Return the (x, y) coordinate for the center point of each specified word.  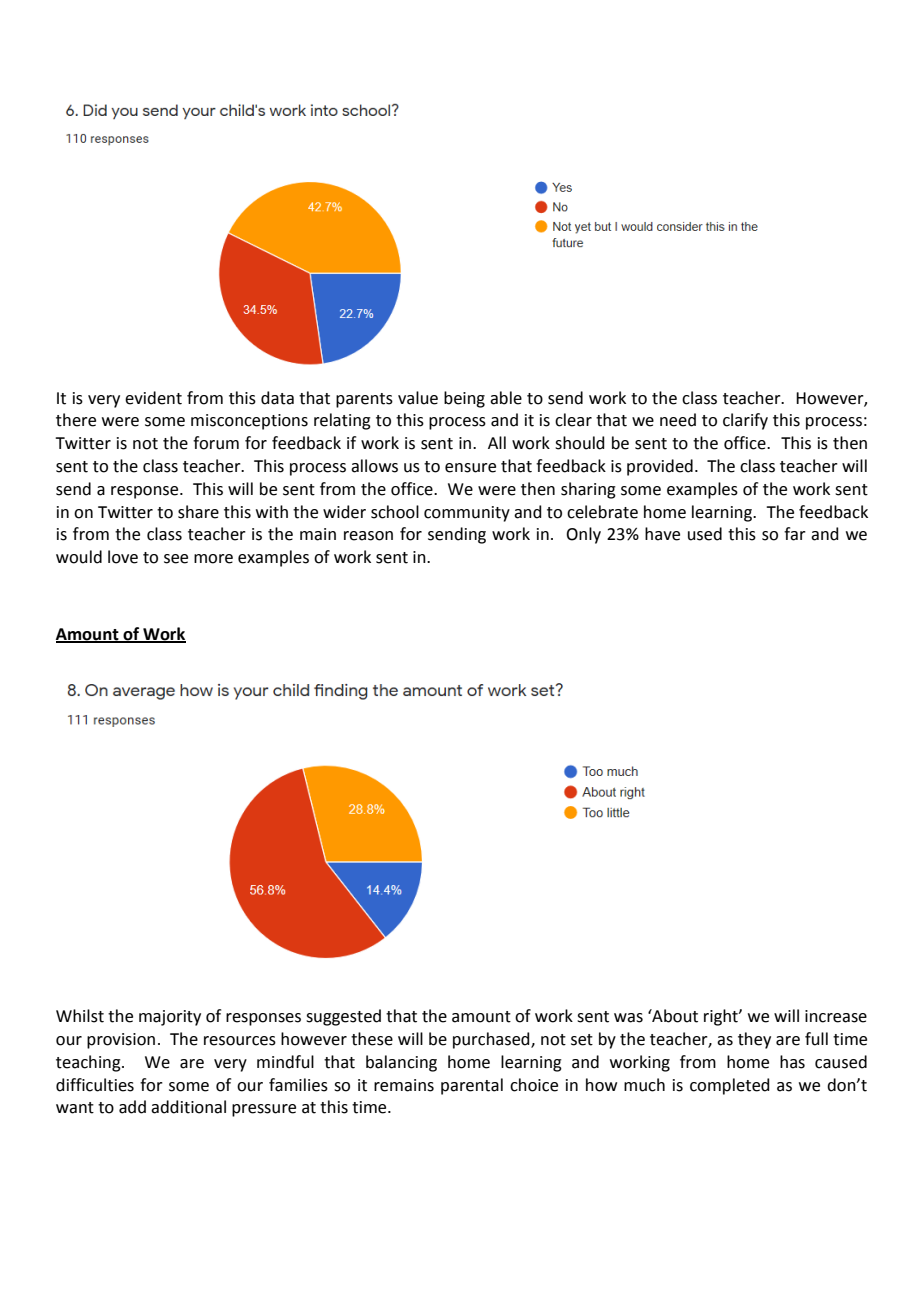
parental (472, 1086)
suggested (343, 1017)
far (795, 534)
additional (188, 1107)
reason (368, 536)
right (722, 1017)
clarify (745, 421)
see (176, 559)
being (464, 399)
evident (153, 398)
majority (170, 1018)
